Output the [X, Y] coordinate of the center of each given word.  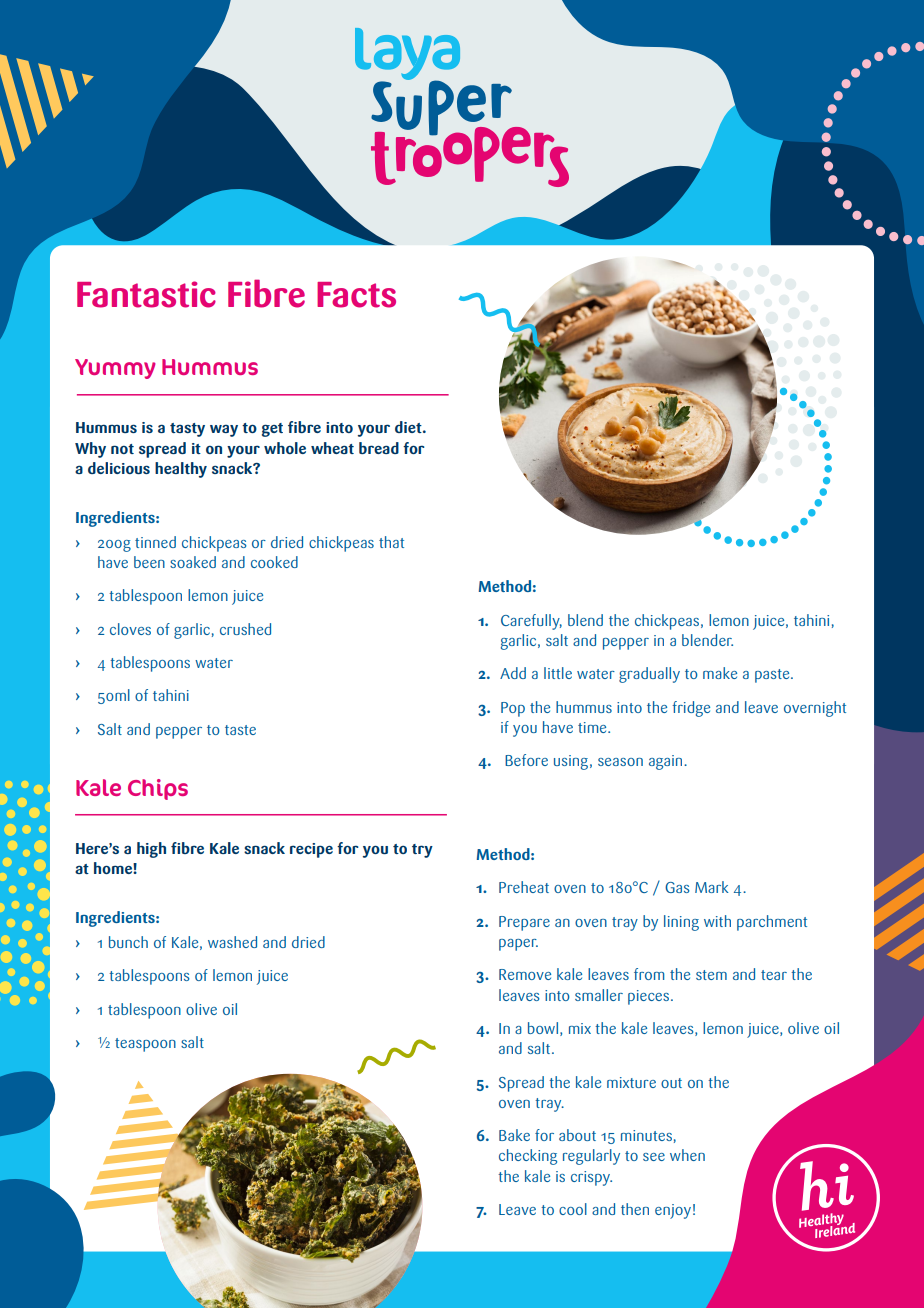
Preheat [524, 887]
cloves [130, 629]
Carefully [531, 622]
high [151, 850]
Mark [711, 887]
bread [379, 448]
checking [528, 1157]
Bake [514, 1135]
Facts [356, 295]
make [720, 673]
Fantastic [146, 294]
